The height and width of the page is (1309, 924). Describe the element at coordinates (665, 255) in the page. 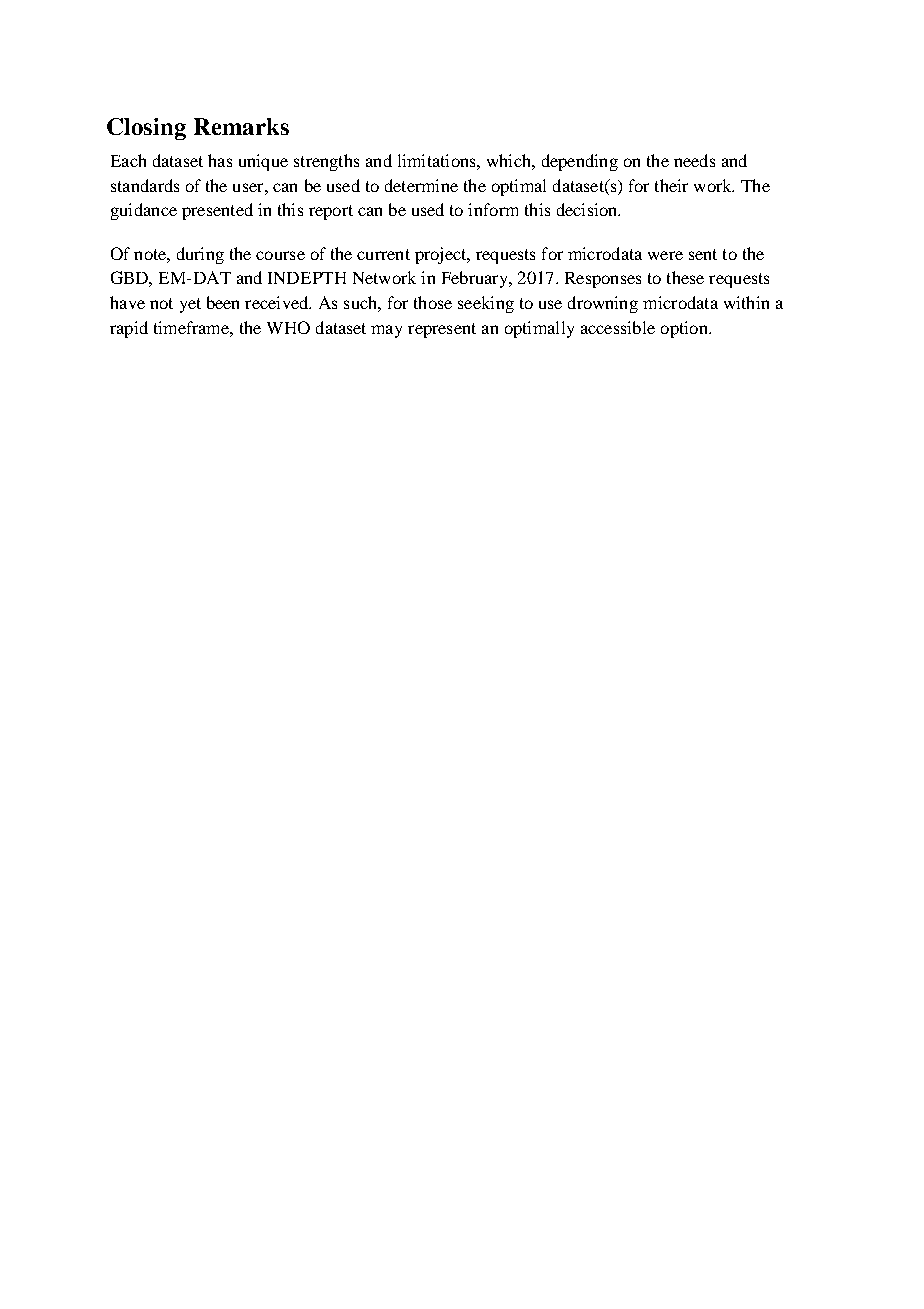

I see `were` at that location.
